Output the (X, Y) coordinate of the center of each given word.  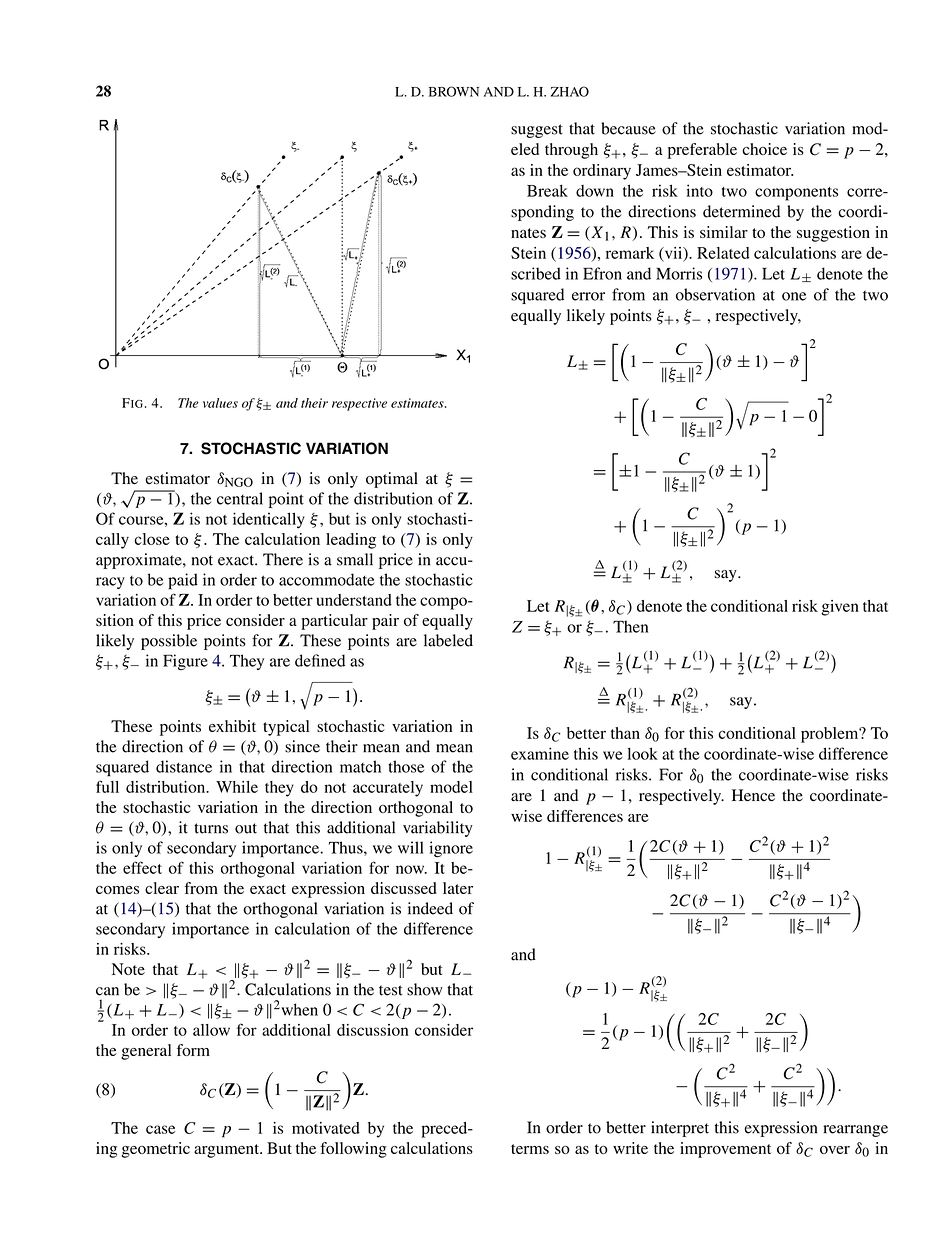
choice (764, 149)
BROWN (454, 91)
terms (530, 1149)
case (160, 1129)
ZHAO (570, 91)
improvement (725, 1150)
